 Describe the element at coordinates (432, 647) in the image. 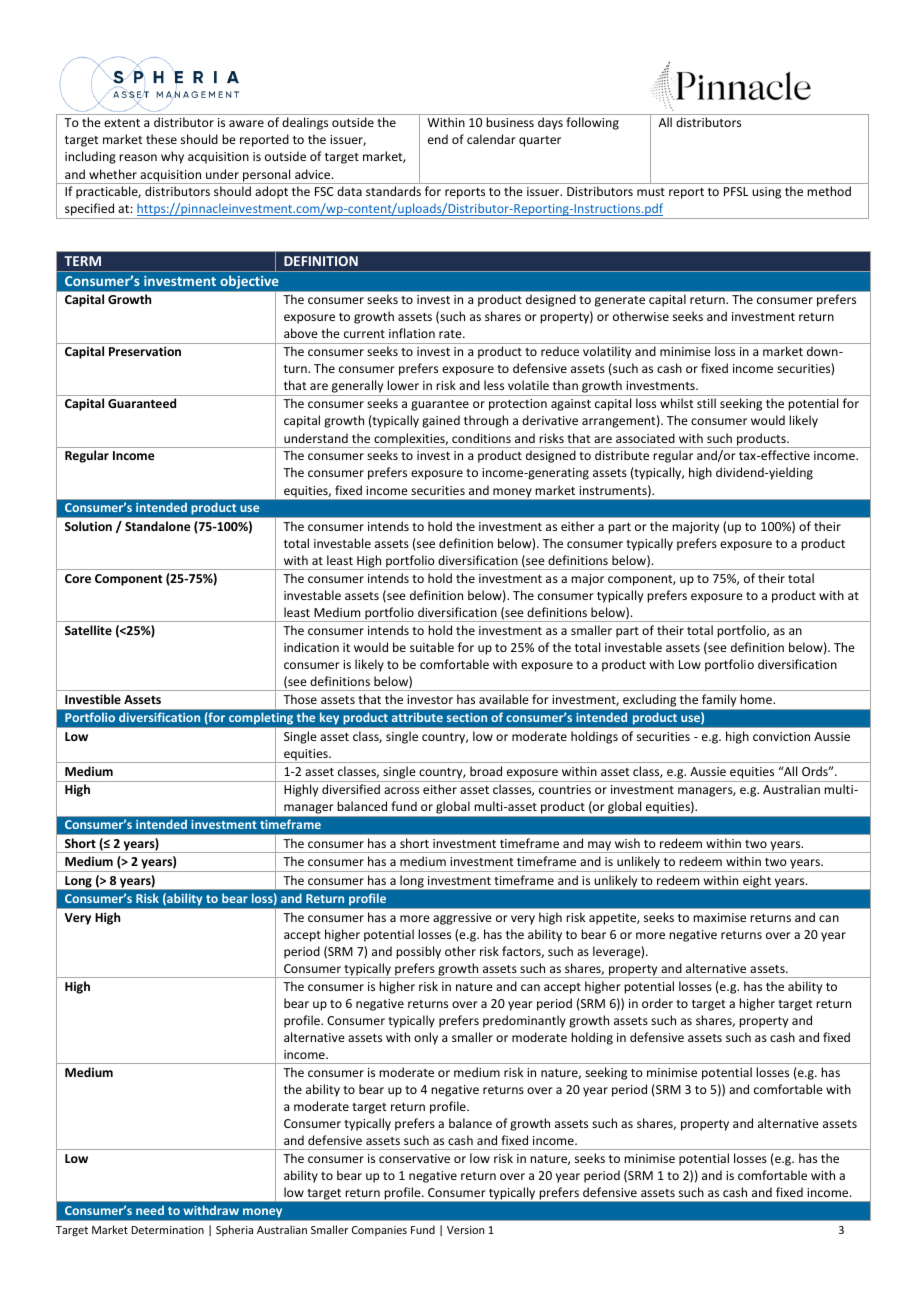

I see `suitable` at that location.
